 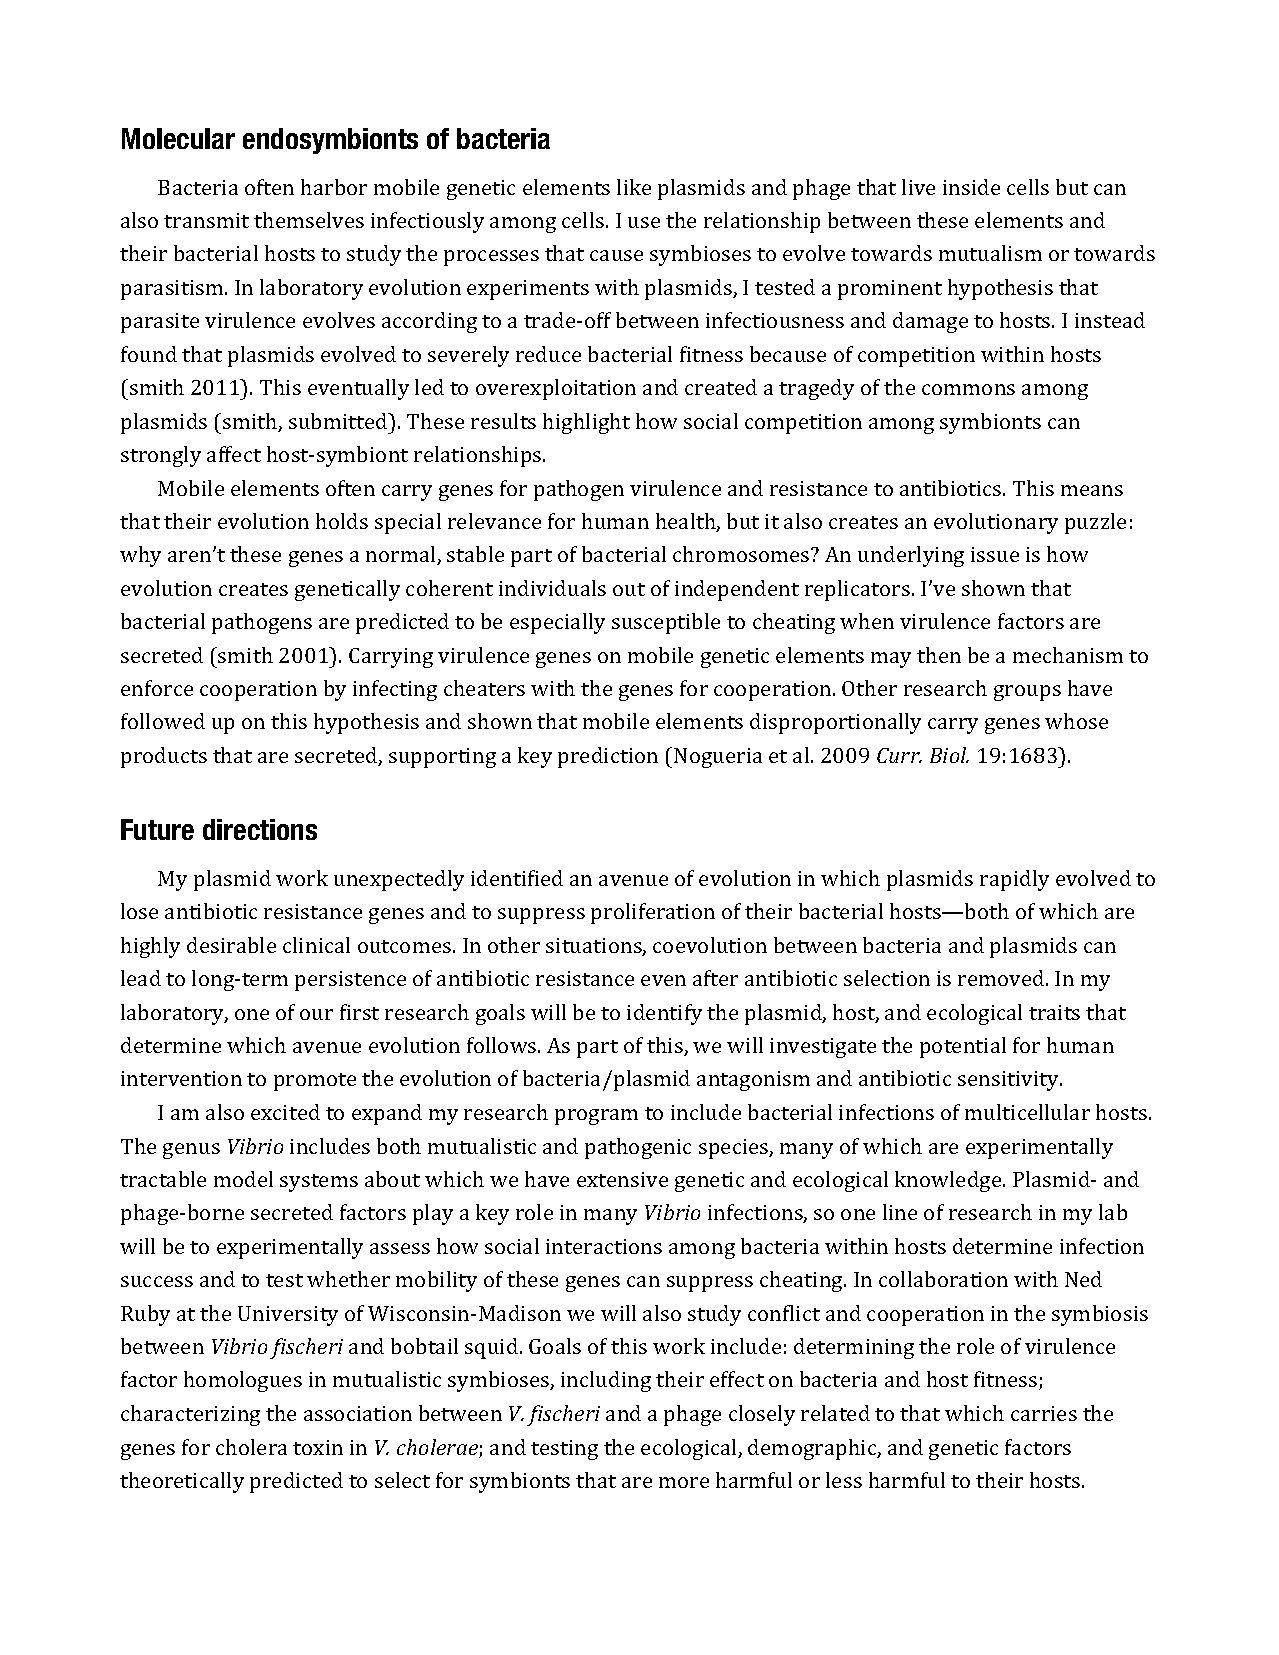 I want to click on like, so click(x=634, y=187).
